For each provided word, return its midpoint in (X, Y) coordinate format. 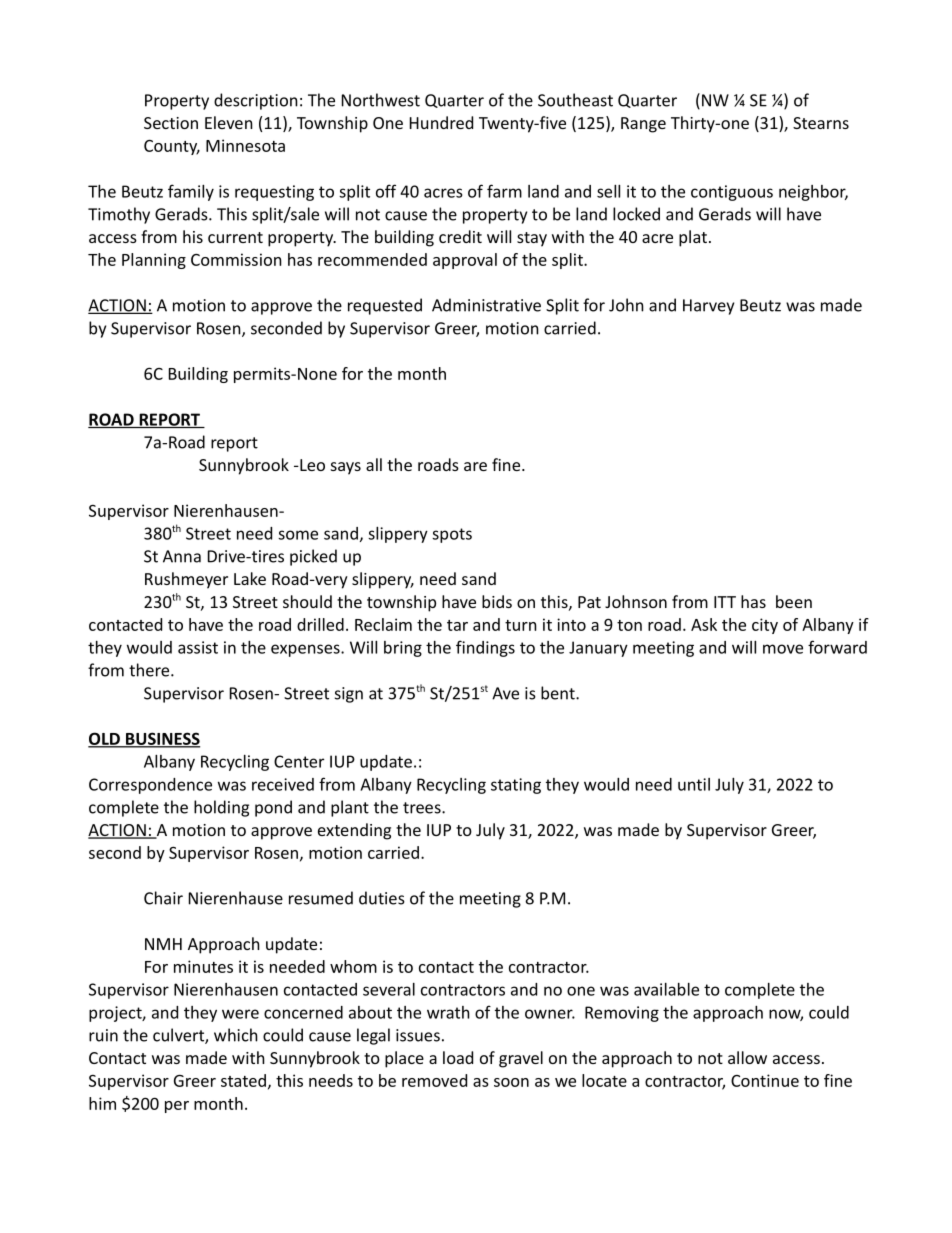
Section (171, 123)
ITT (725, 602)
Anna (182, 556)
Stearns (821, 123)
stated (243, 1080)
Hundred (441, 122)
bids (497, 601)
